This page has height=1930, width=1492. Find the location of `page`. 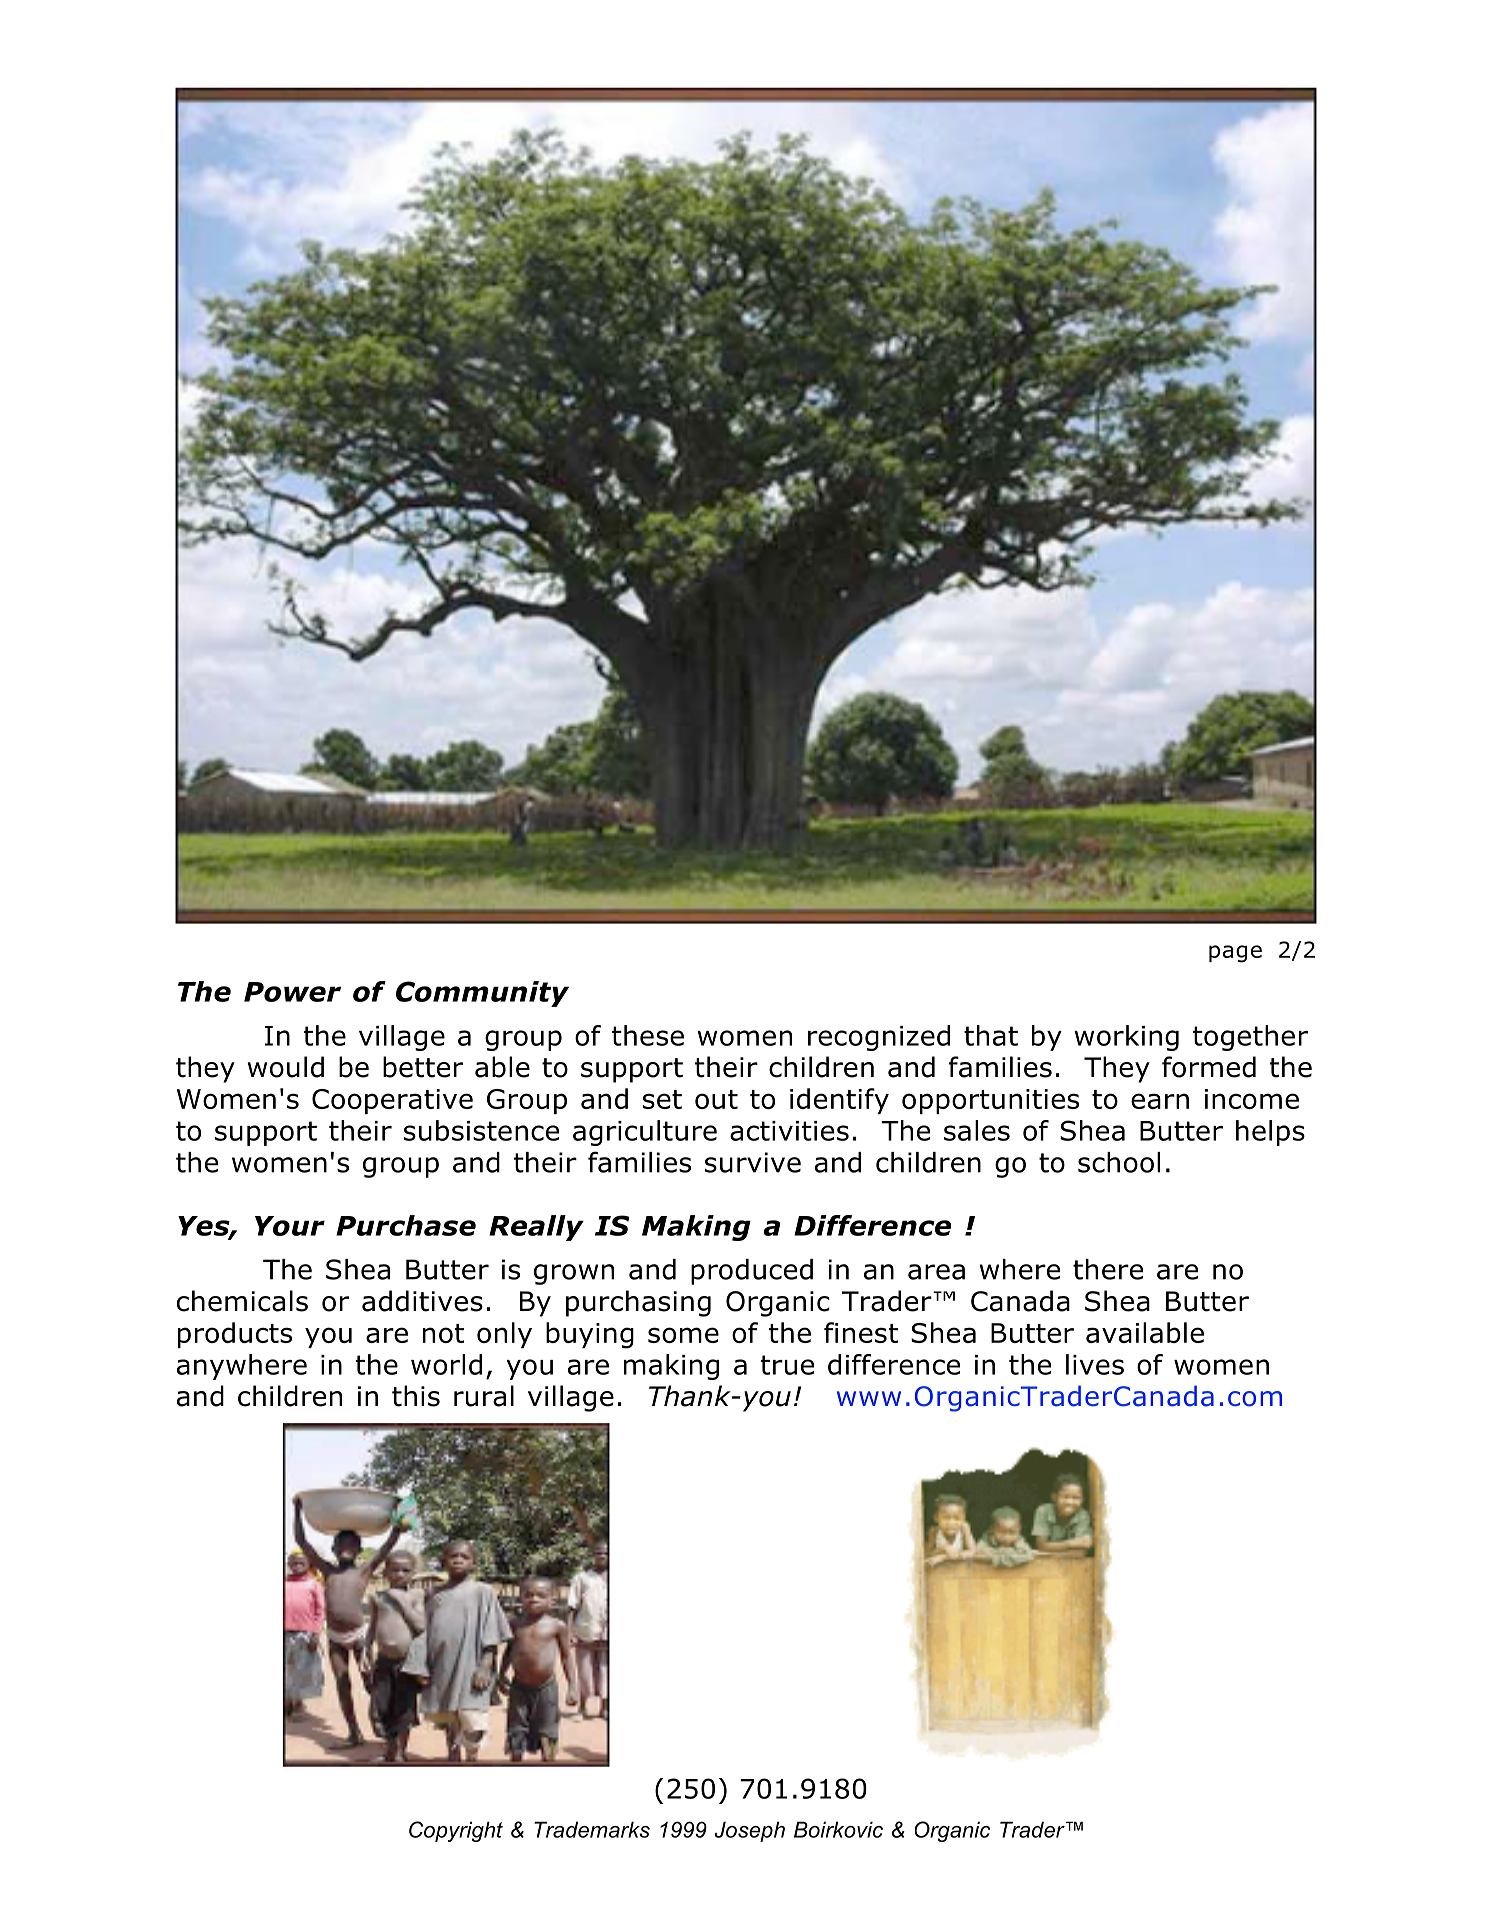

page is located at coordinates (1235, 954).
